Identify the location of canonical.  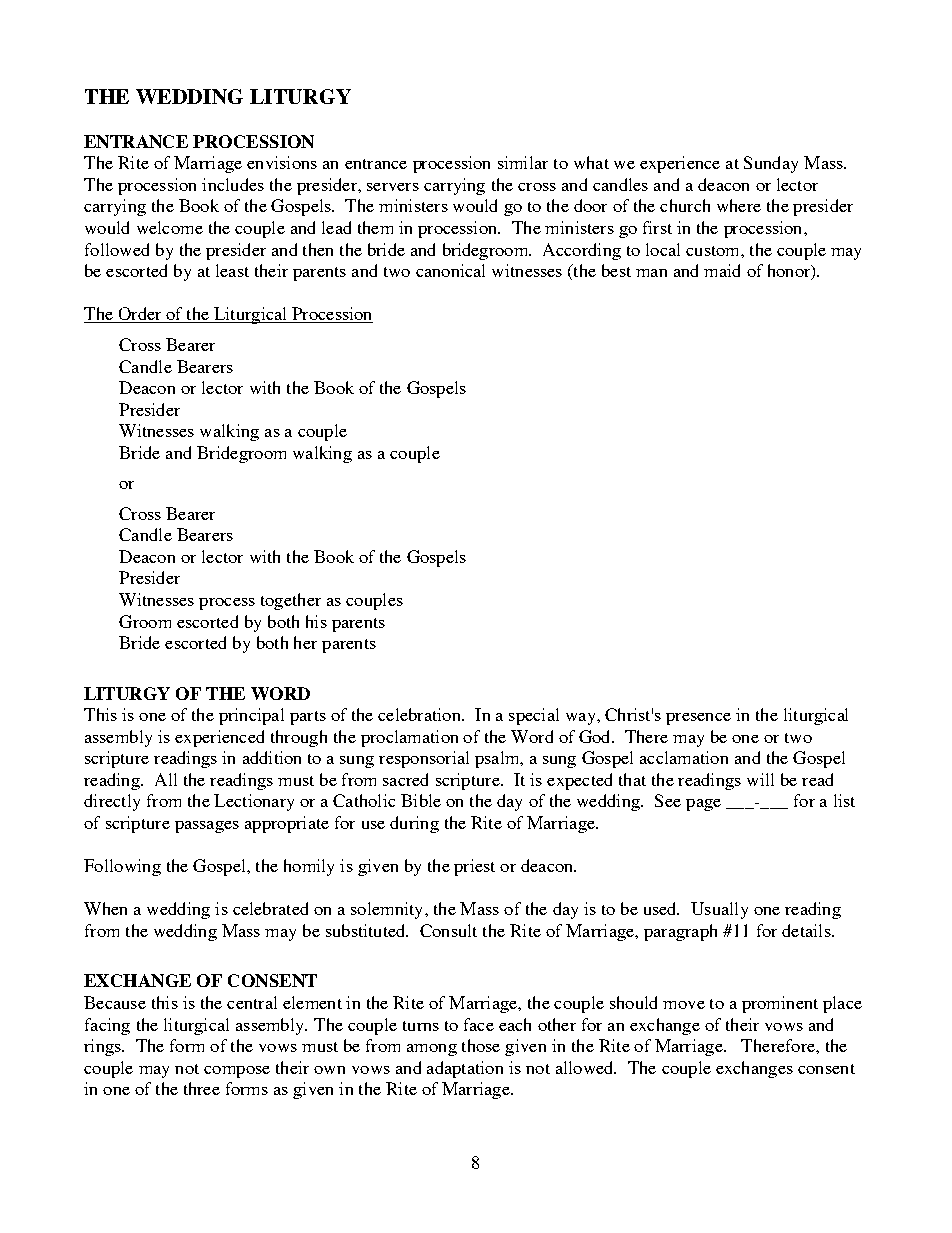
(450, 270).
